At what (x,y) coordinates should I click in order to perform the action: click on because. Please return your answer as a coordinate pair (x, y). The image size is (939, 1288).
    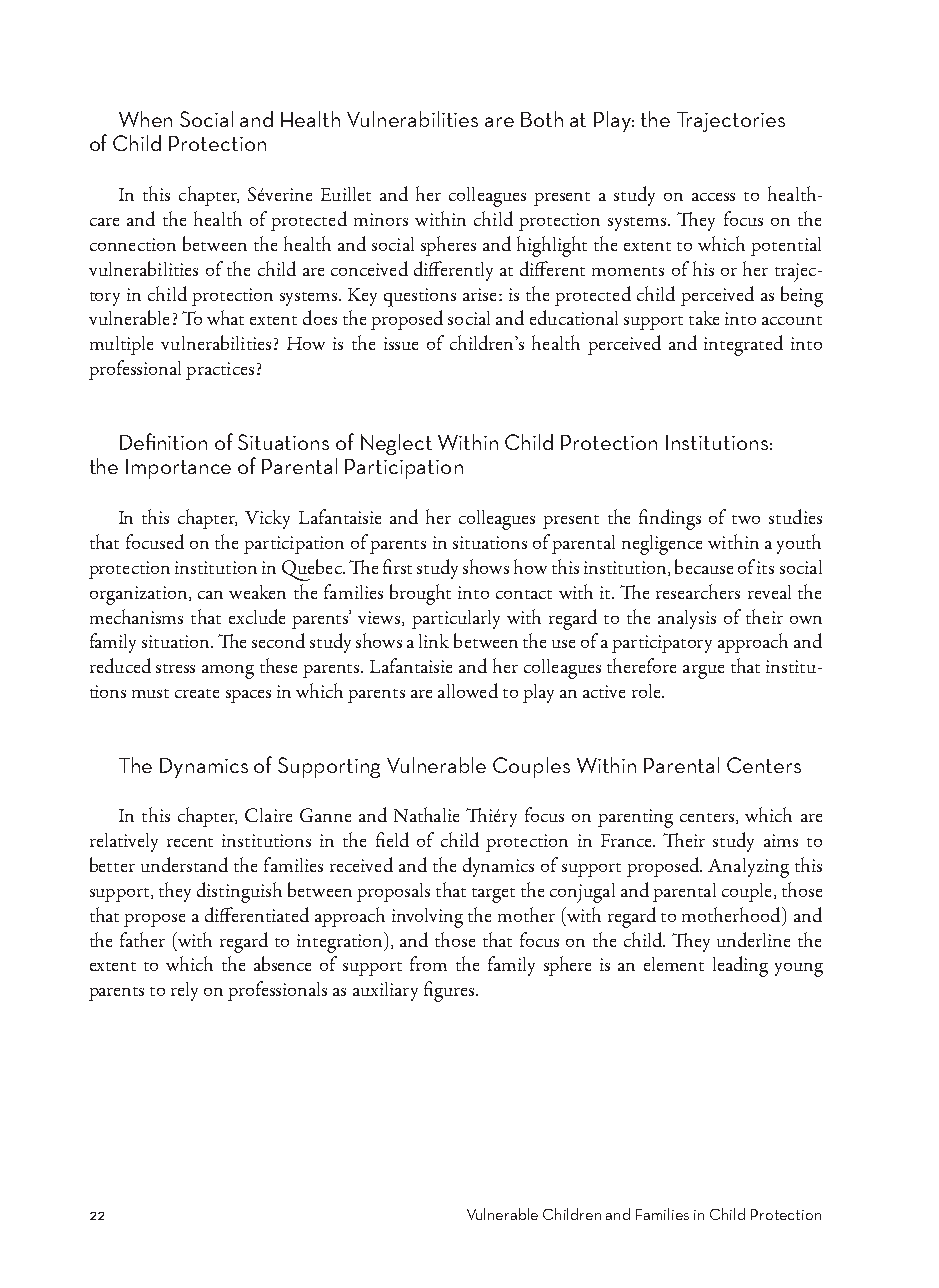
    Looking at the image, I should click on (704, 566).
